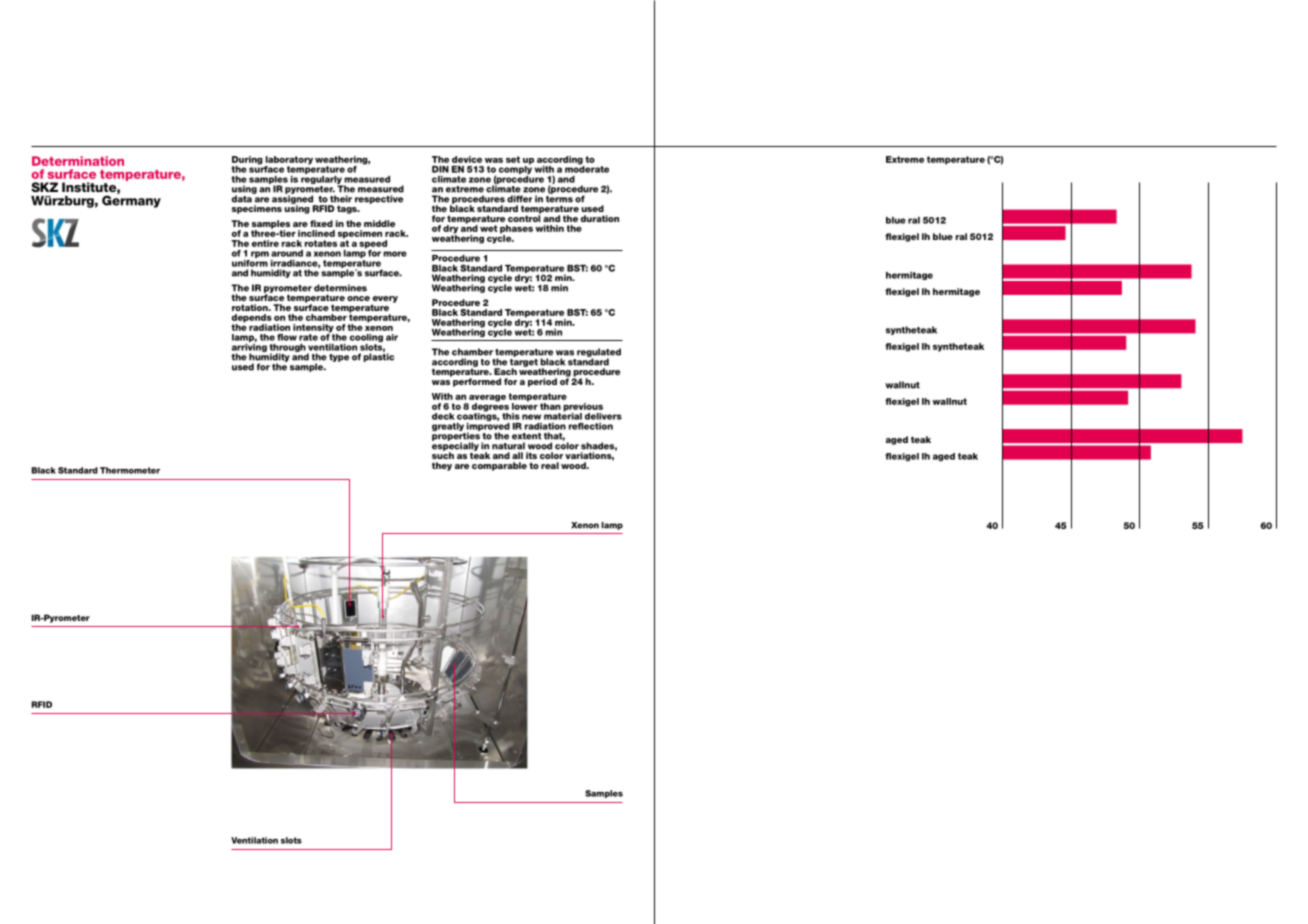 The image size is (1308, 924). I want to click on once, so click(358, 298).
